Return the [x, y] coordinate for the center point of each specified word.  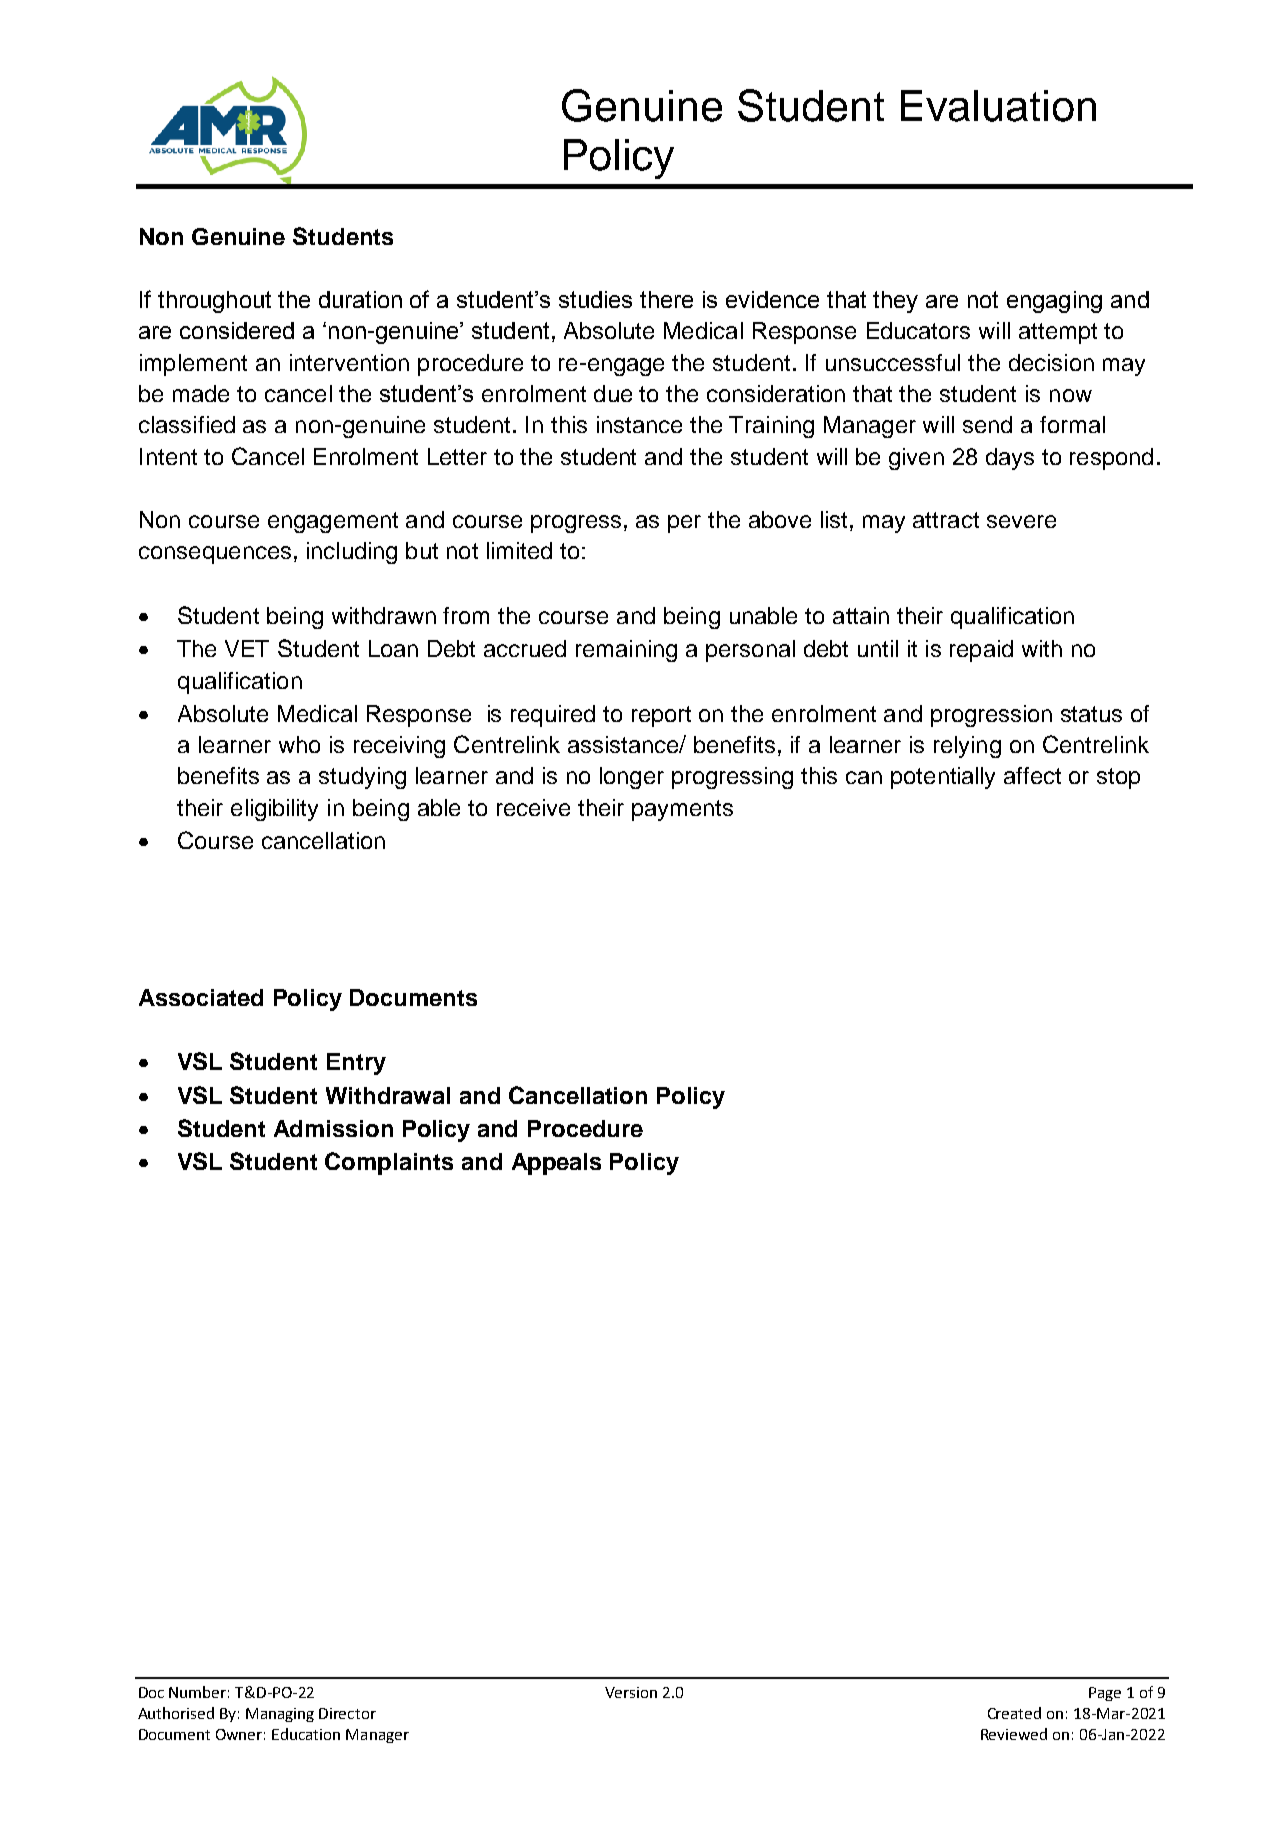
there [666, 299]
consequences [215, 555]
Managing [280, 1715]
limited [519, 550]
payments [682, 810]
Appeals [556, 1164]
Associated [201, 997]
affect [1032, 775]
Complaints [389, 1163]
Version [631, 1692]
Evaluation [998, 106]
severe [1021, 521]
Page [1105, 1694]
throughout [214, 302]
